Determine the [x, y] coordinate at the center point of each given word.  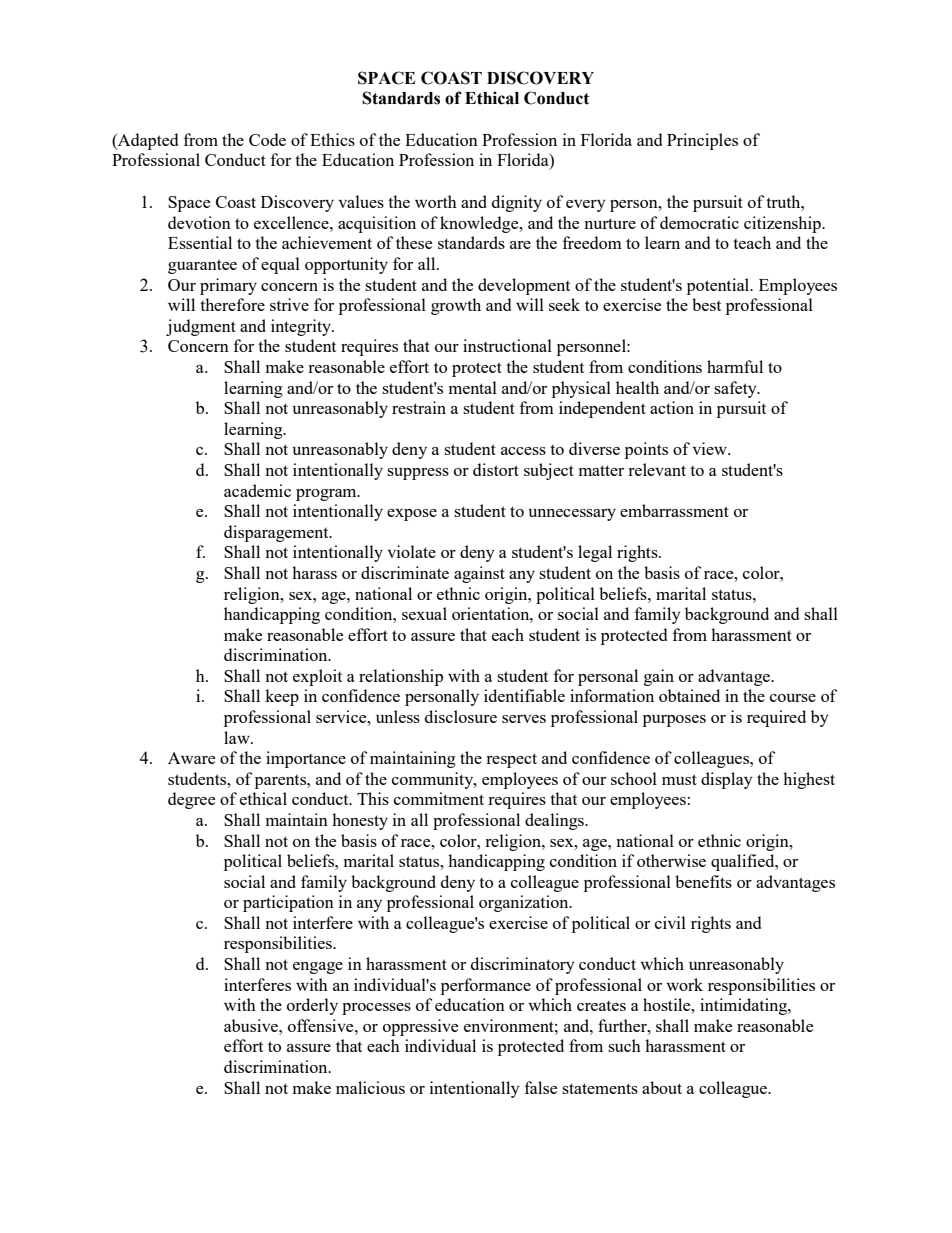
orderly [312, 1006]
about [662, 1087]
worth [436, 201]
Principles [702, 141]
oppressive [420, 1027]
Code [267, 139]
